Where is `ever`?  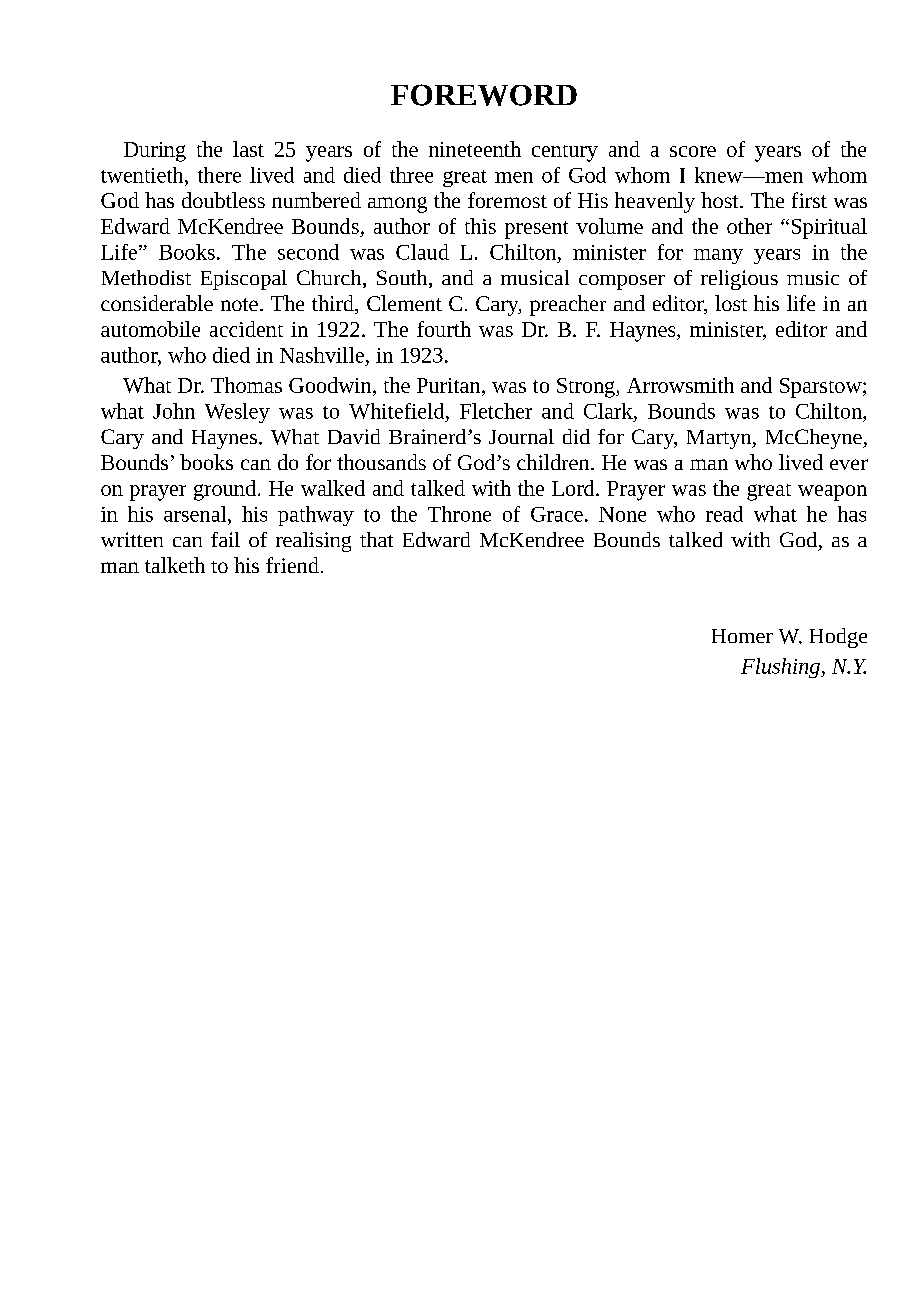 ever is located at coordinates (849, 464).
